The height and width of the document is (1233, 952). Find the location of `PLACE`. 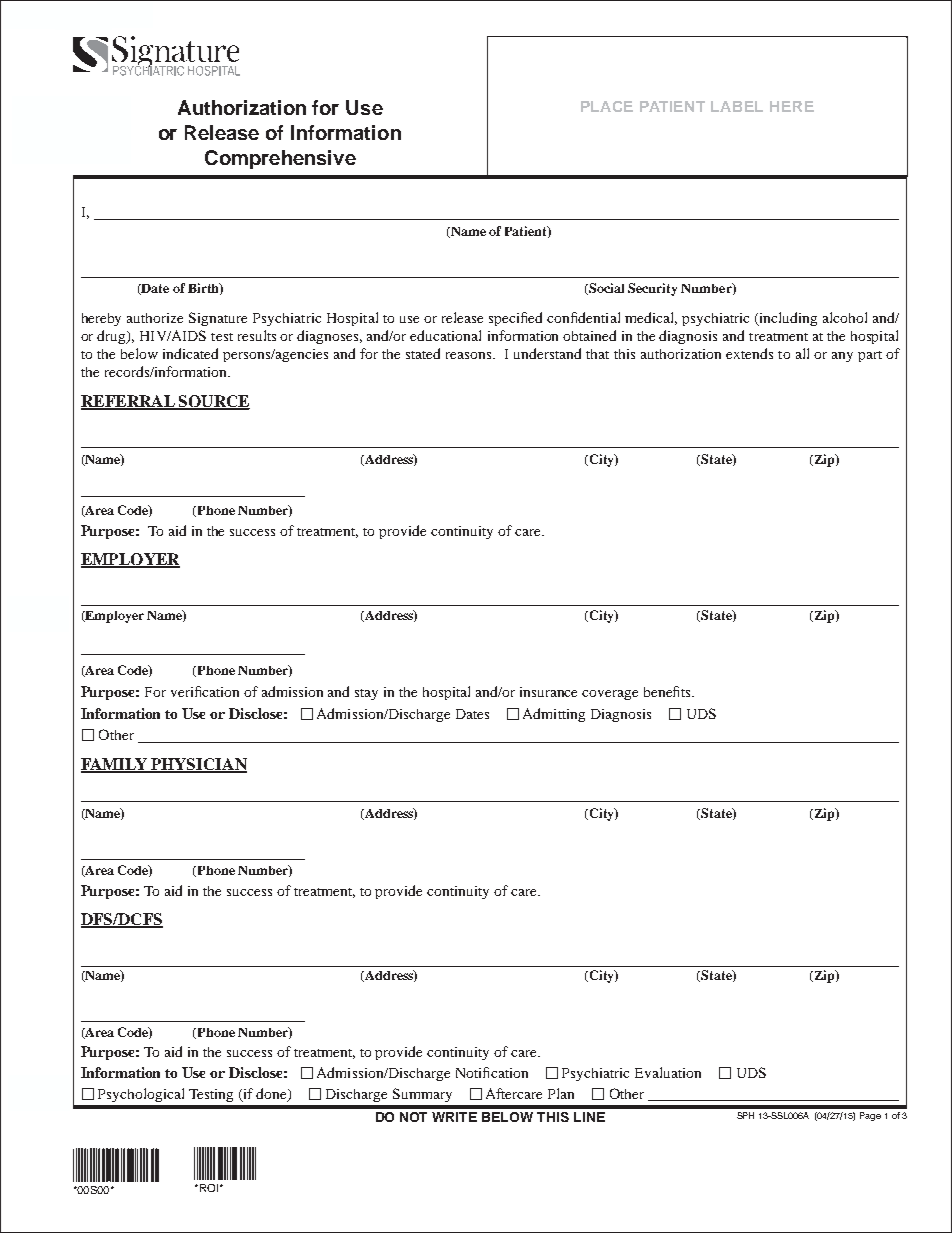

PLACE is located at coordinates (607, 106).
